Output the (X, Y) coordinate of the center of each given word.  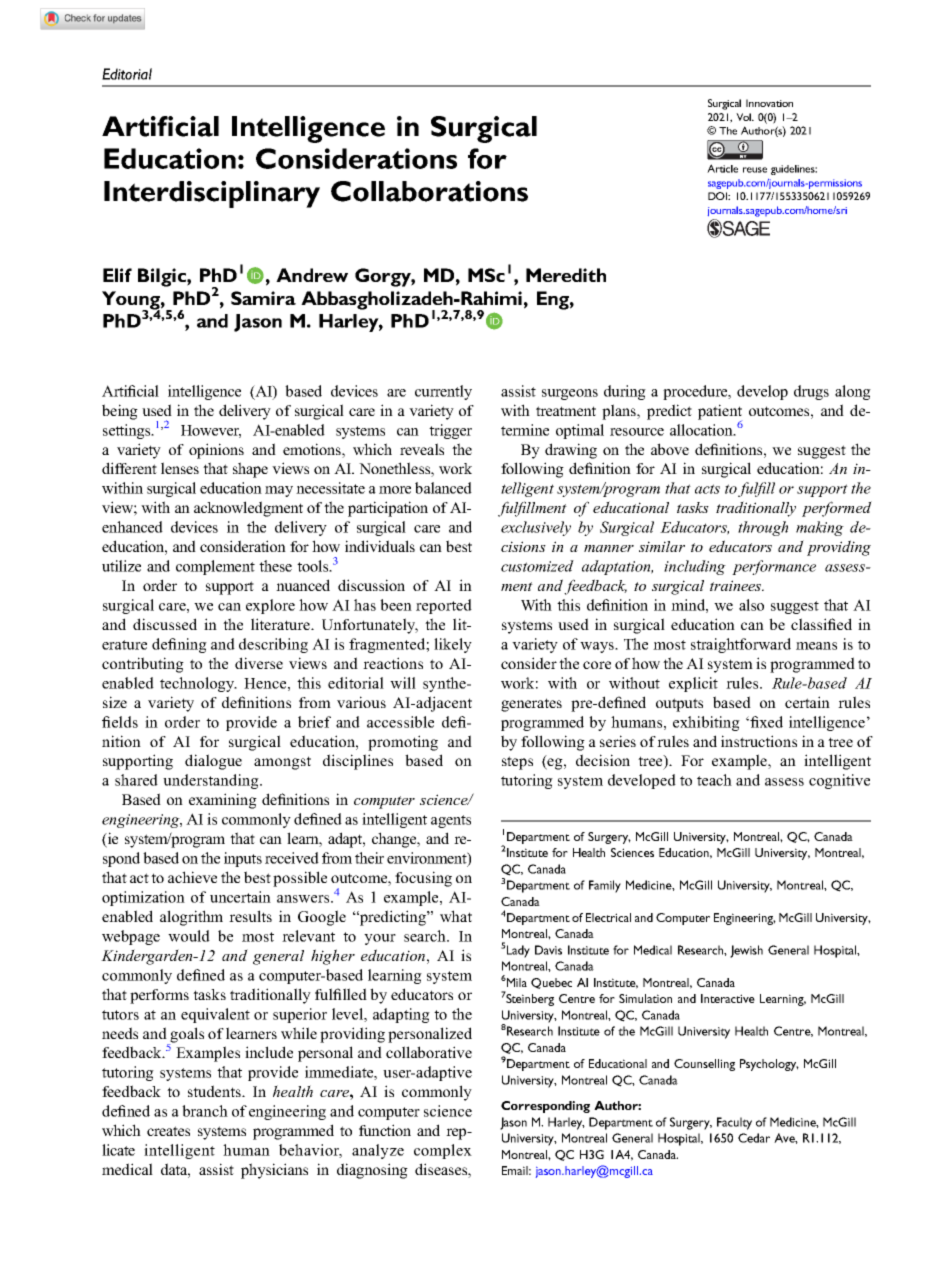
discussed (165, 624)
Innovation (769, 103)
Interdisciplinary (212, 194)
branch (205, 1111)
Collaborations (429, 191)
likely (453, 645)
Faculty (734, 1123)
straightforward (741, 645)
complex (443, 1151)
